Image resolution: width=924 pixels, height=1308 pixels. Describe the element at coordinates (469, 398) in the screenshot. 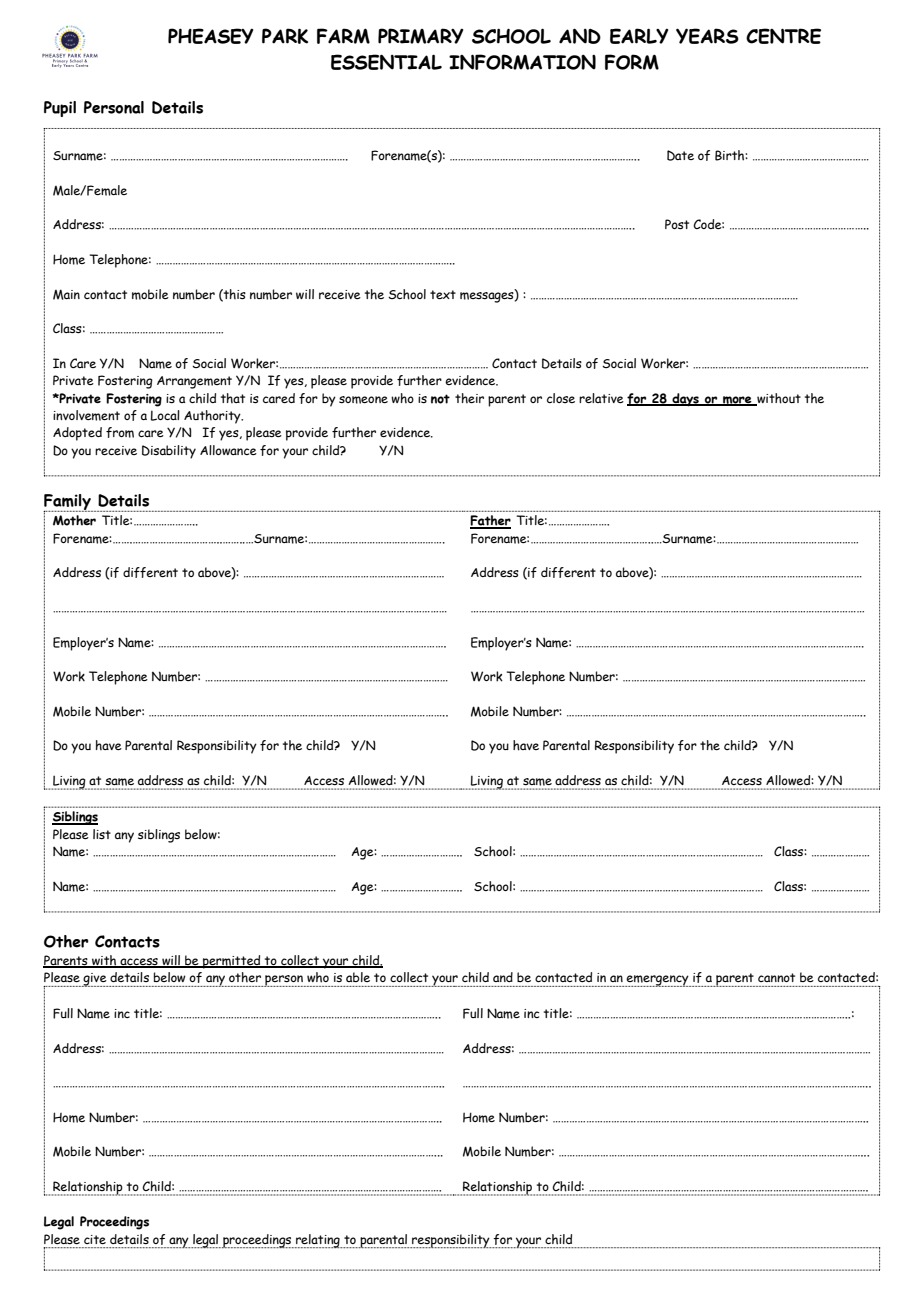

I see `their` at that location.
